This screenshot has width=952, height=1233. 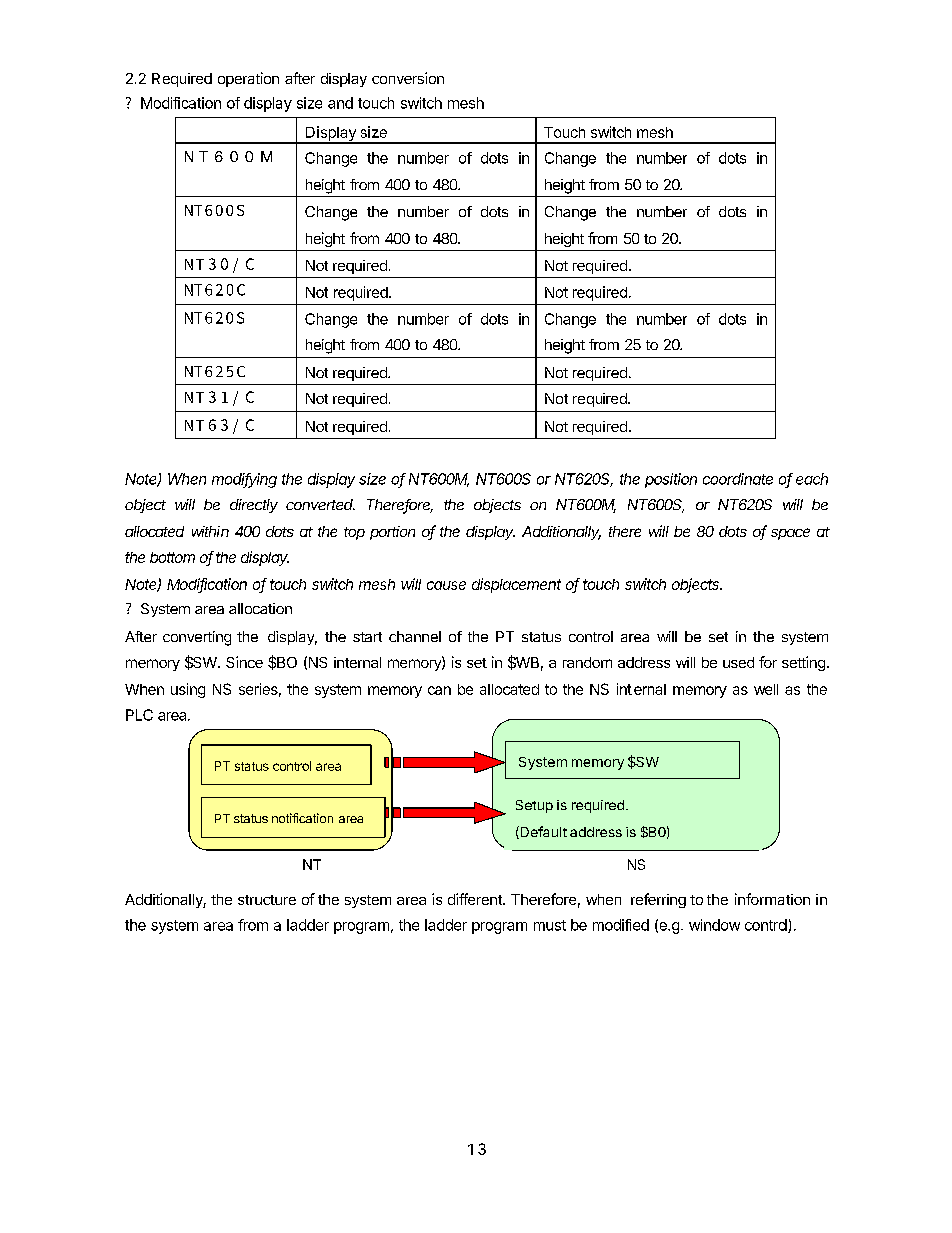 I want to click on conversion, so click(x=408, y=78).
